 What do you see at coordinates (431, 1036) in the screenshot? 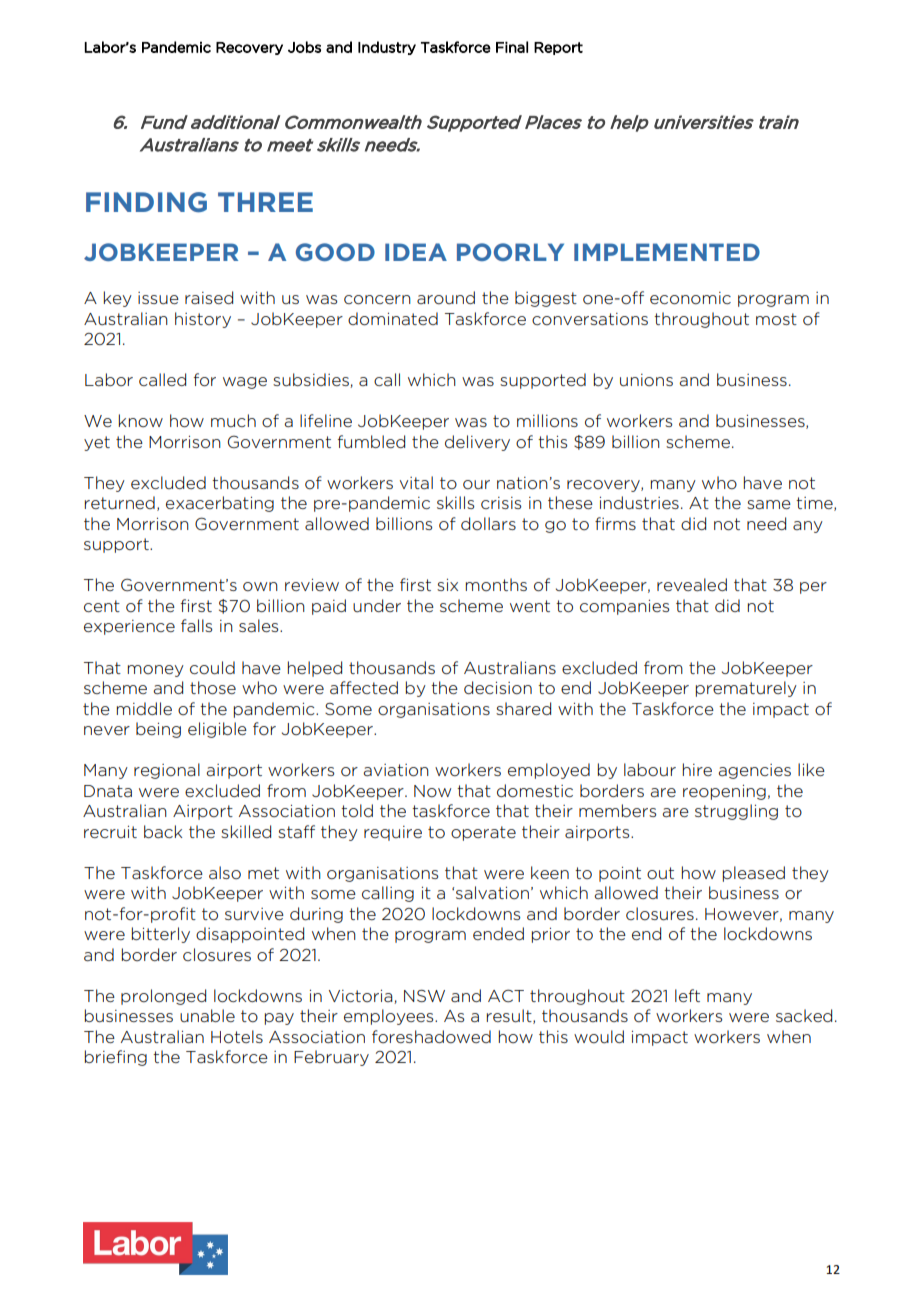
I see `foreshadowed` at bounding box center [431, 1036].
